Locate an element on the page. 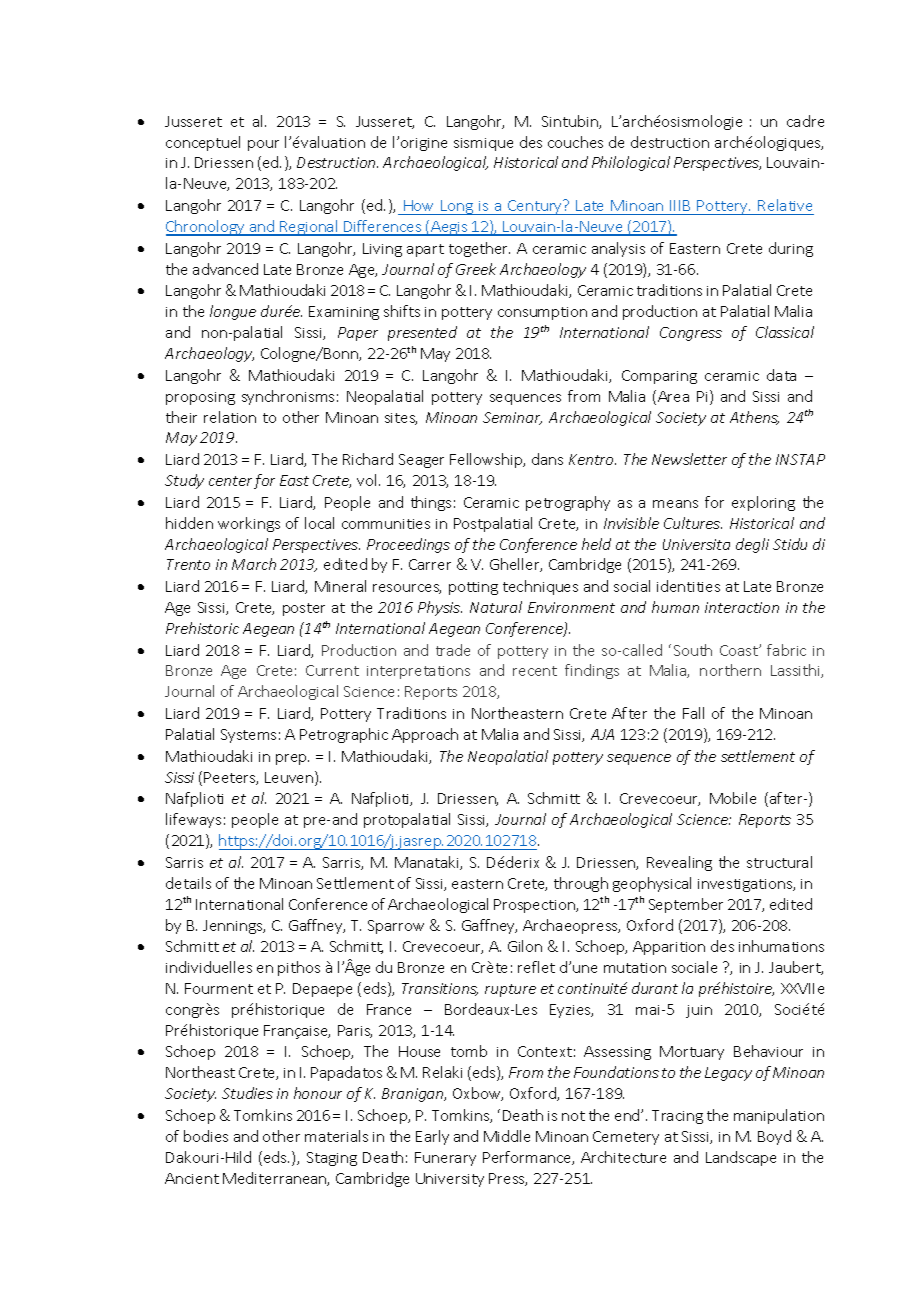  Century is located at coordinates (535, 207).
